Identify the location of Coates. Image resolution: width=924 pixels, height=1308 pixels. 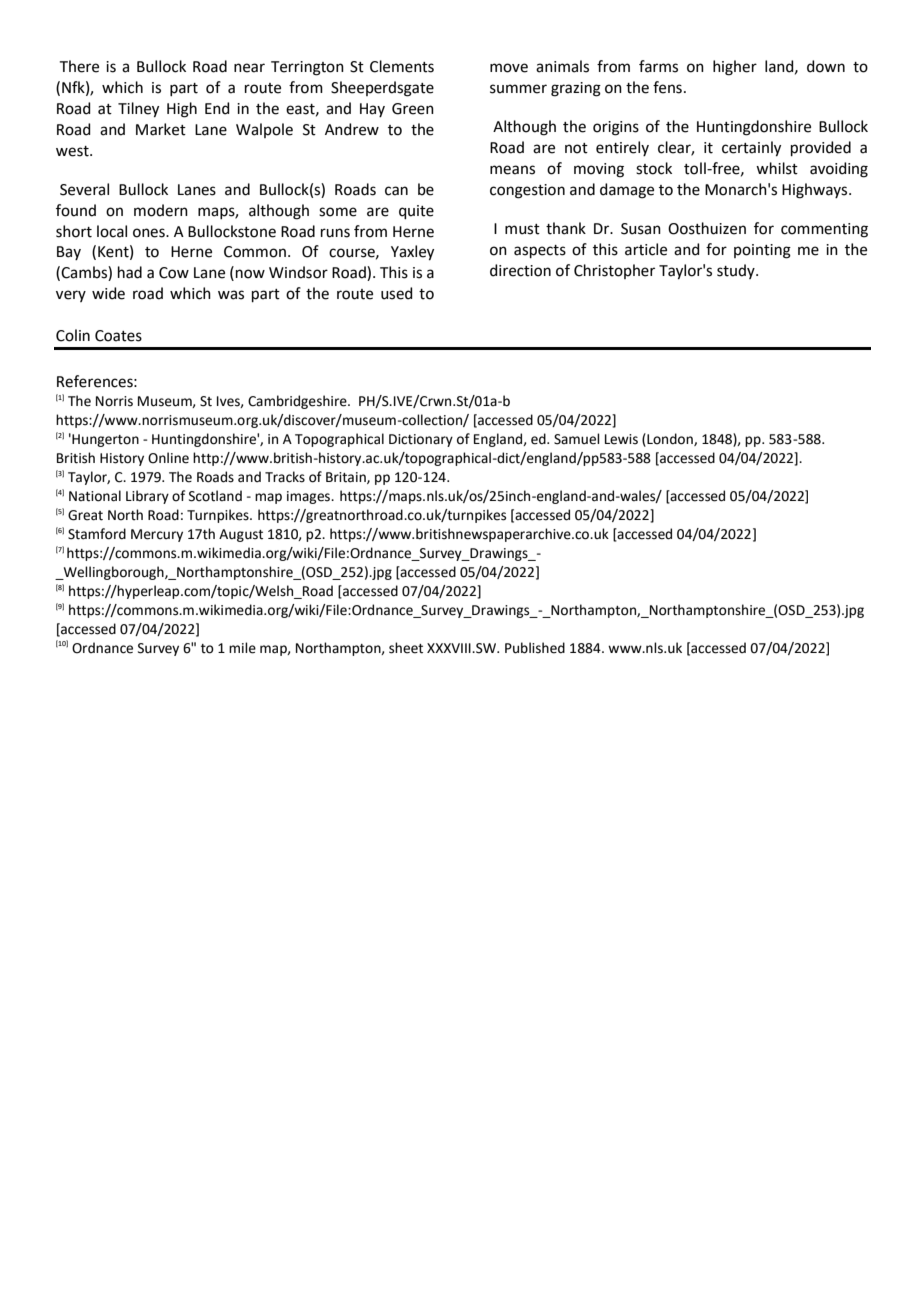
(118, 336).
